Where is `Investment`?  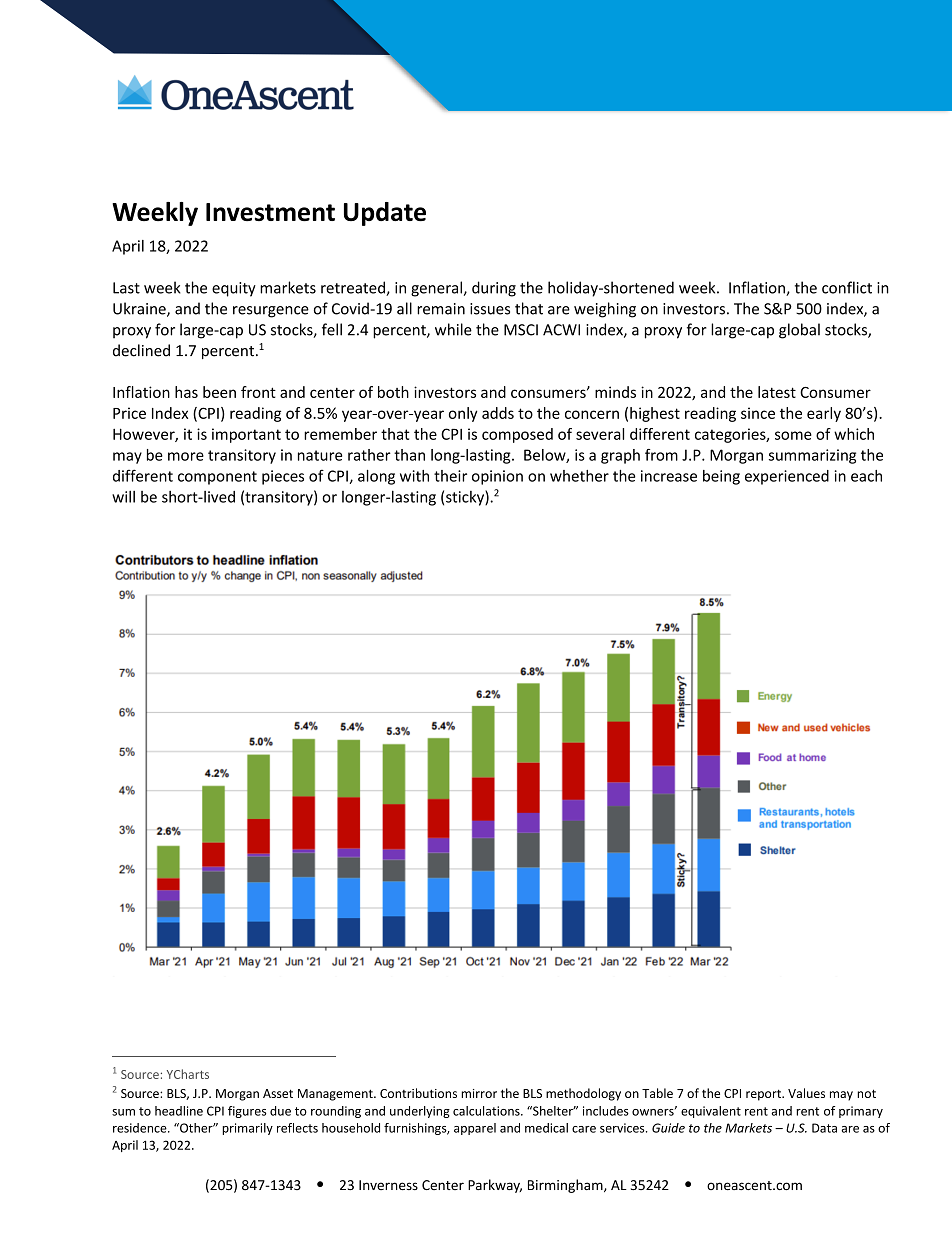 Investment is located at coordinates (270, 212).
